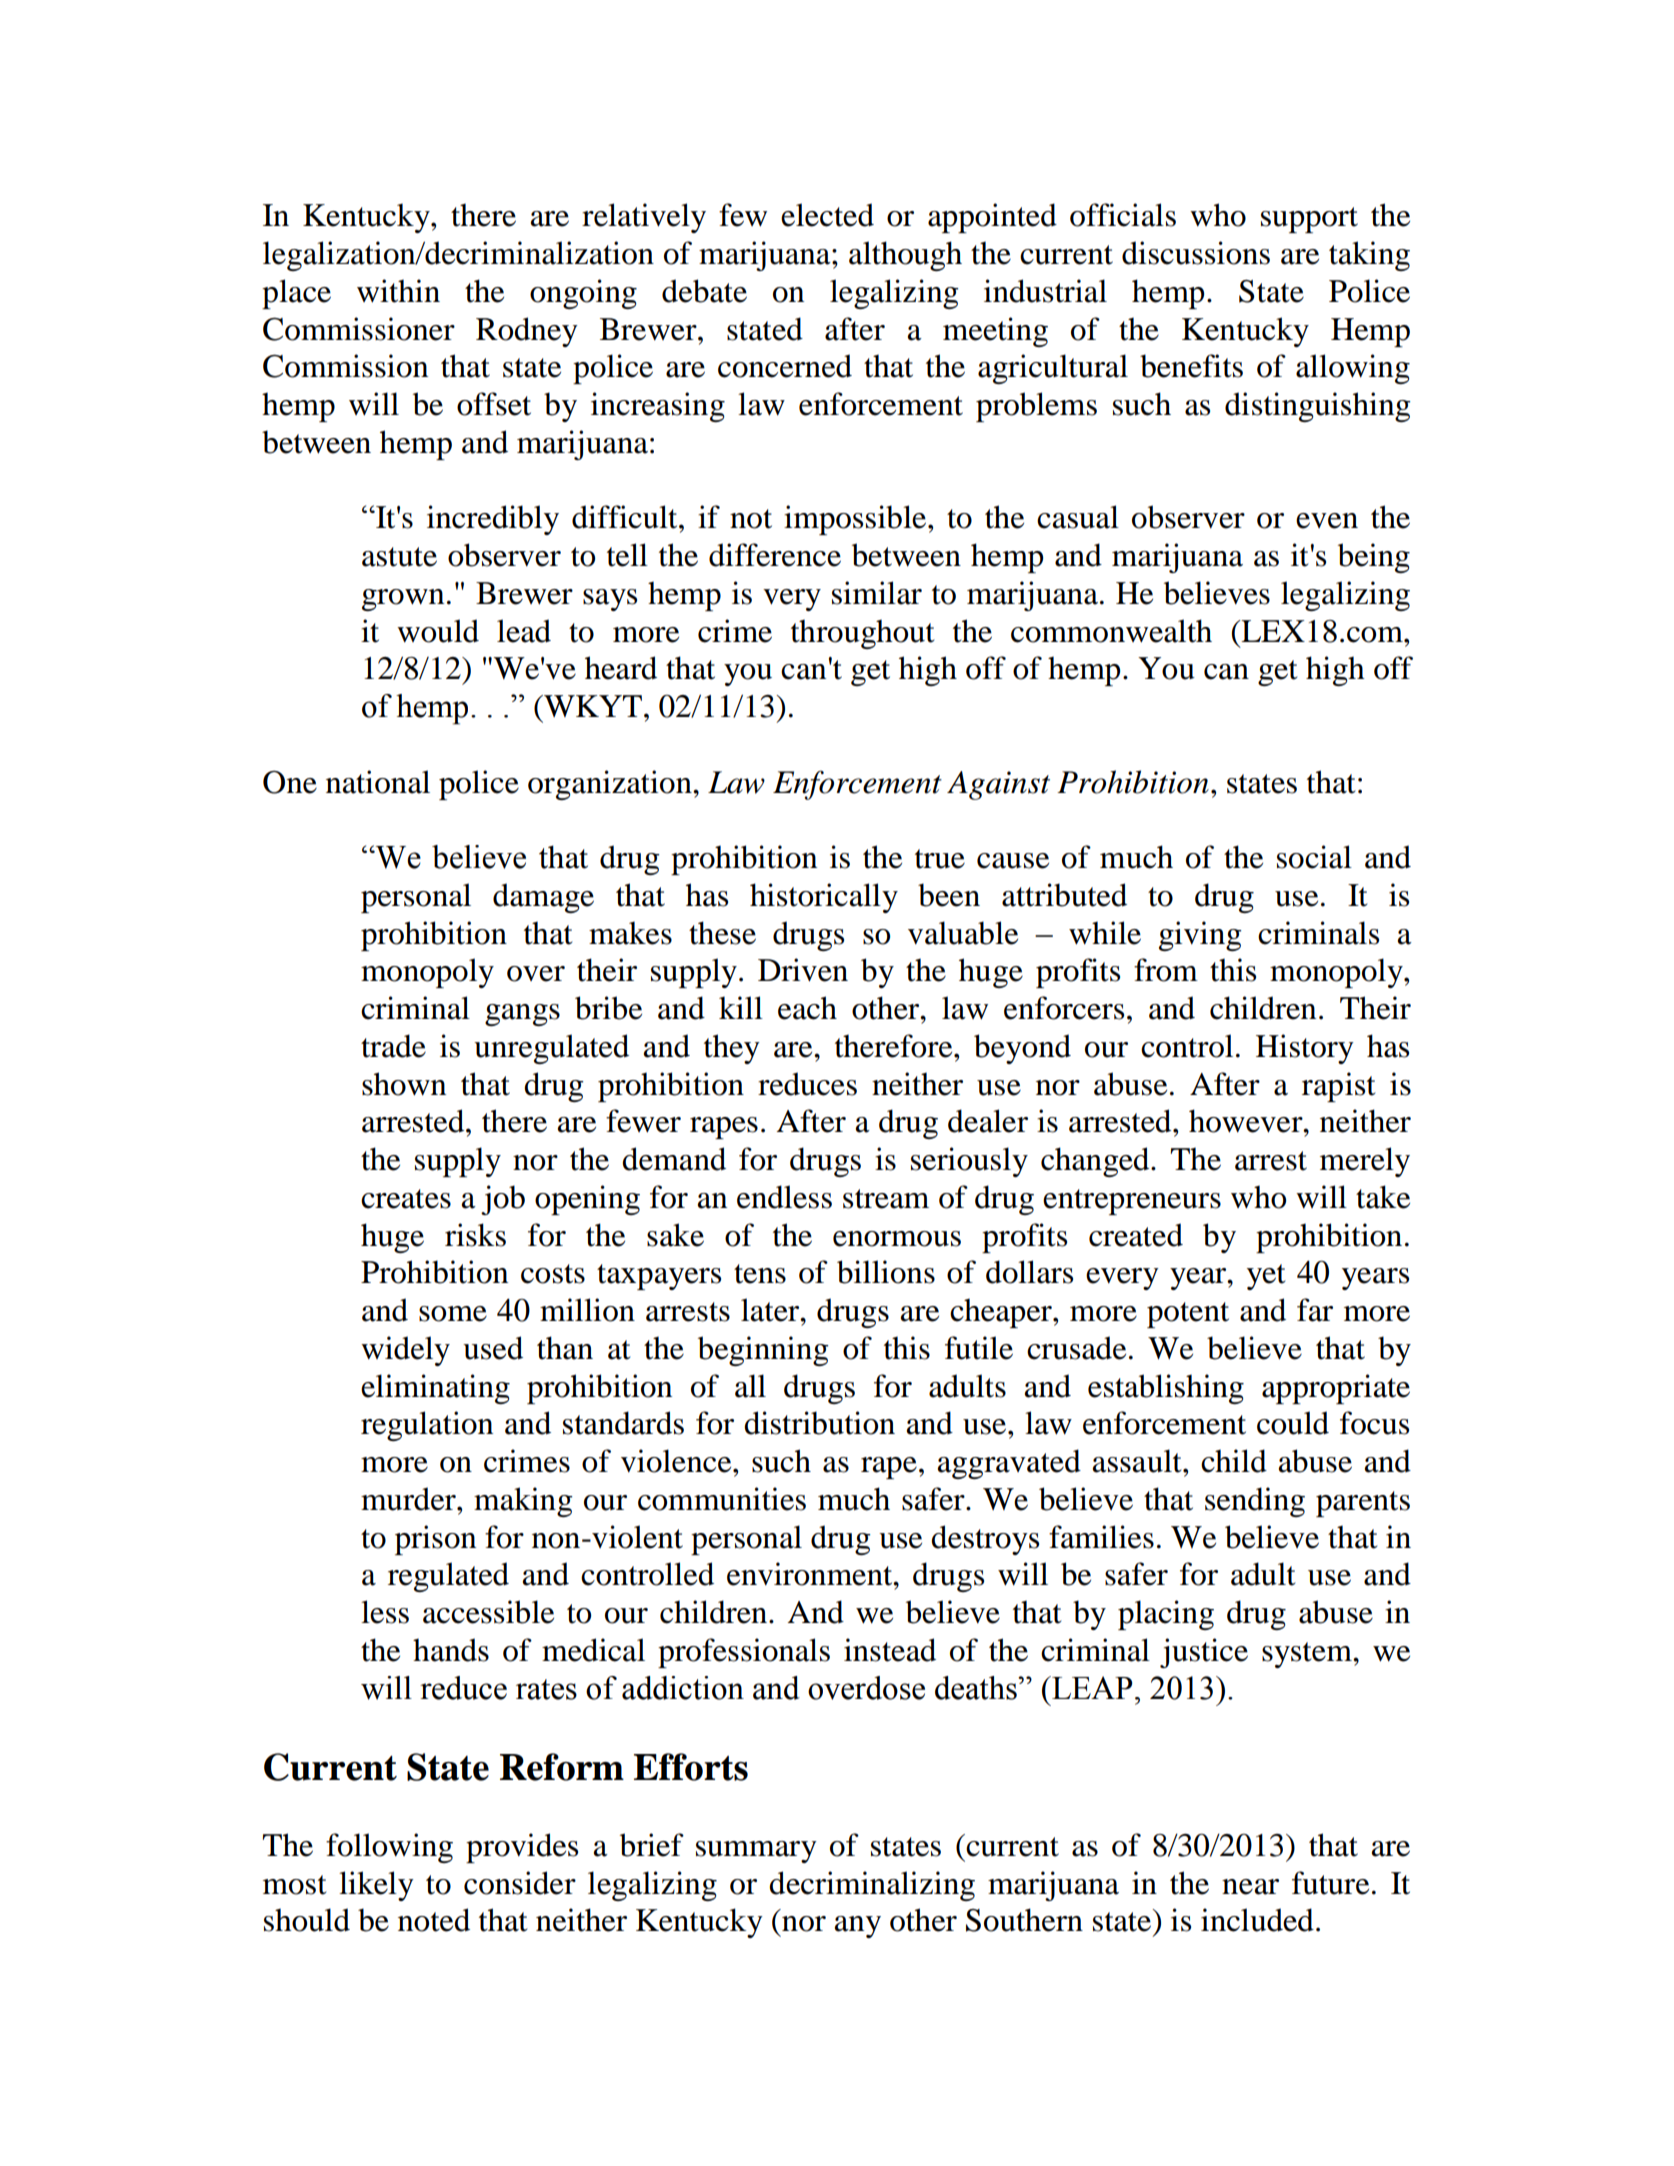 The height and width of the image is (2166, 1674). I want to click on social, so click(1314, 857).
